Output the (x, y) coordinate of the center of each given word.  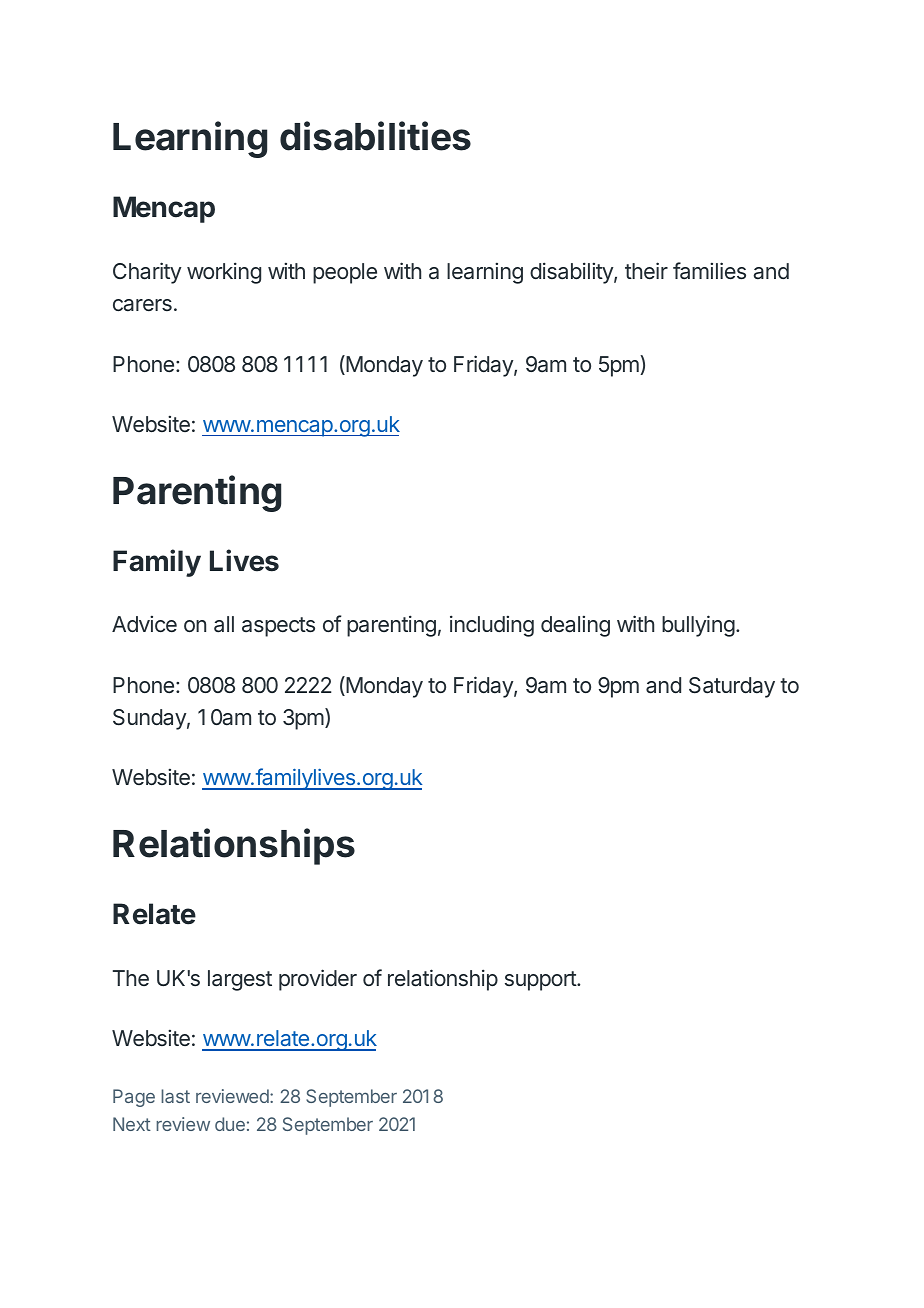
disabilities (375, 136)
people (345, 273)
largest (240, 980)
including (492, 626)
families (709, 271)
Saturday (732, 687)
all (224, 624)
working (224, 273)
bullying (698, 626)
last (175, 1096)
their (646, 270)
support (541, 981)
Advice (144, 623)
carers (142, 305)
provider (318, 980)
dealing (575, 626)
